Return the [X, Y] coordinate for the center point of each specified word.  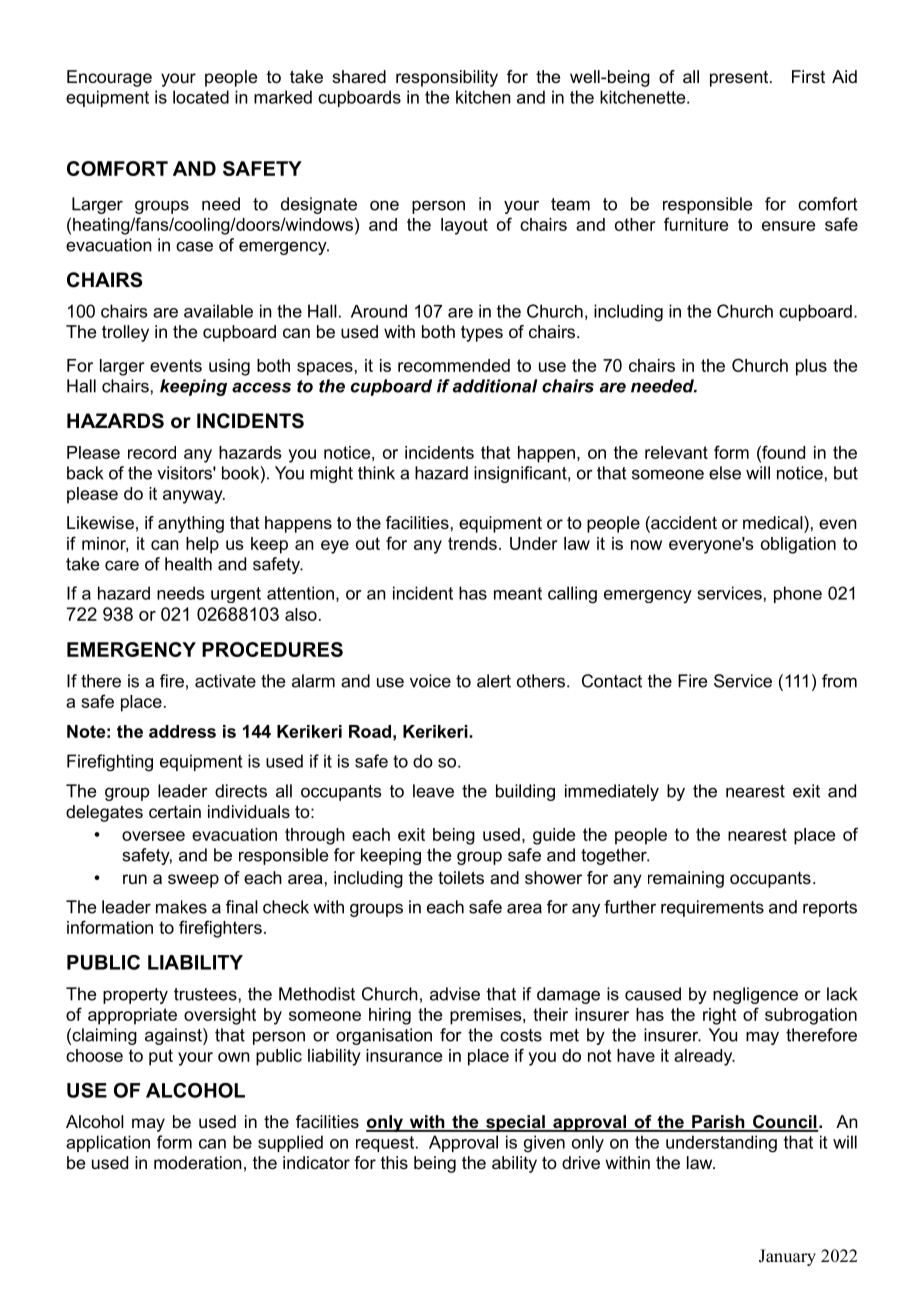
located [201, 97]
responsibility [447, 78]
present [740, 79]
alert [494, 681]
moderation [198, 1162]
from [839, 681]
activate [225, 681]
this [394, 1162]
